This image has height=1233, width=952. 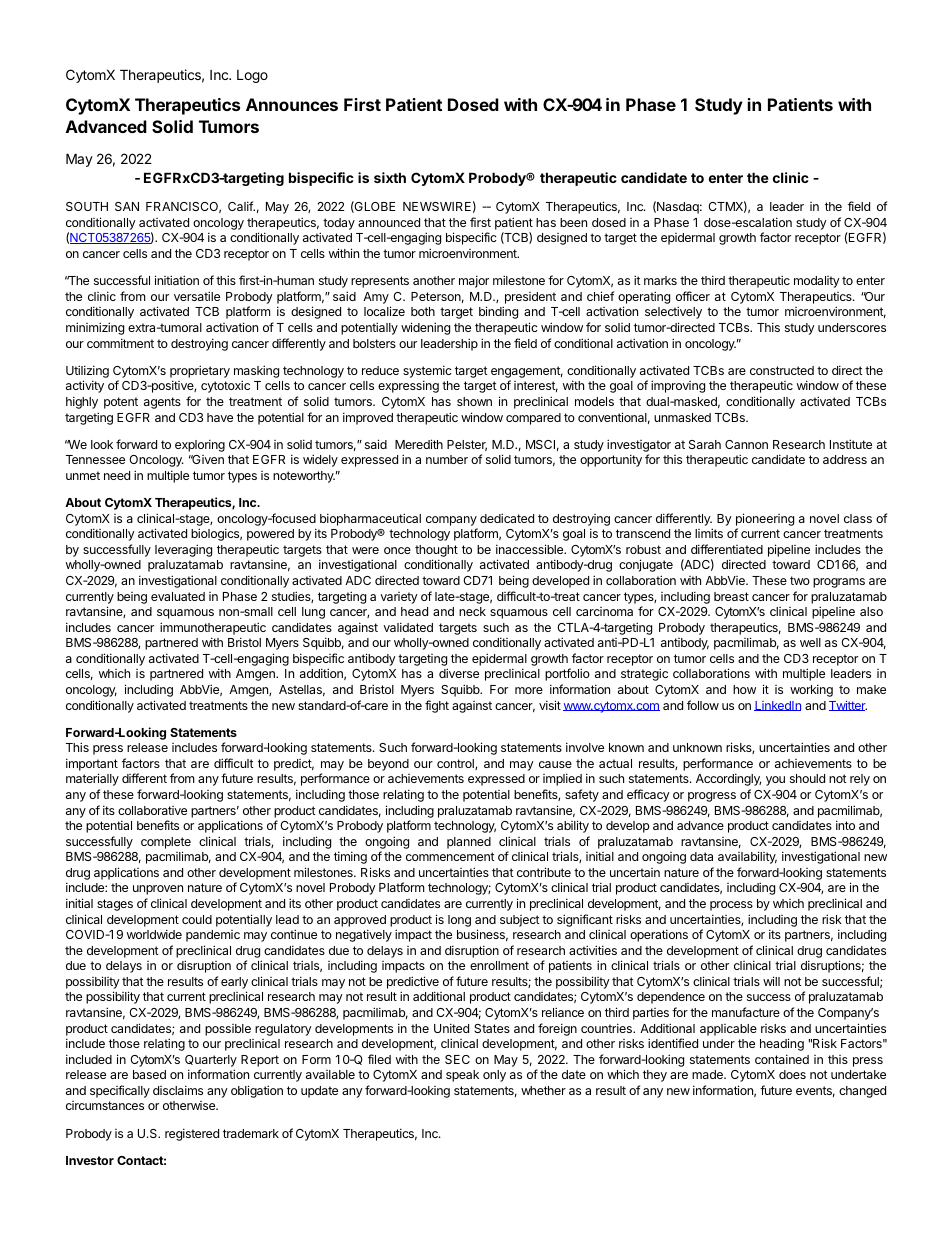 What do you see at coordinates (472, 611) in the image?
I see `neck` at bounding box center [472, 611].
